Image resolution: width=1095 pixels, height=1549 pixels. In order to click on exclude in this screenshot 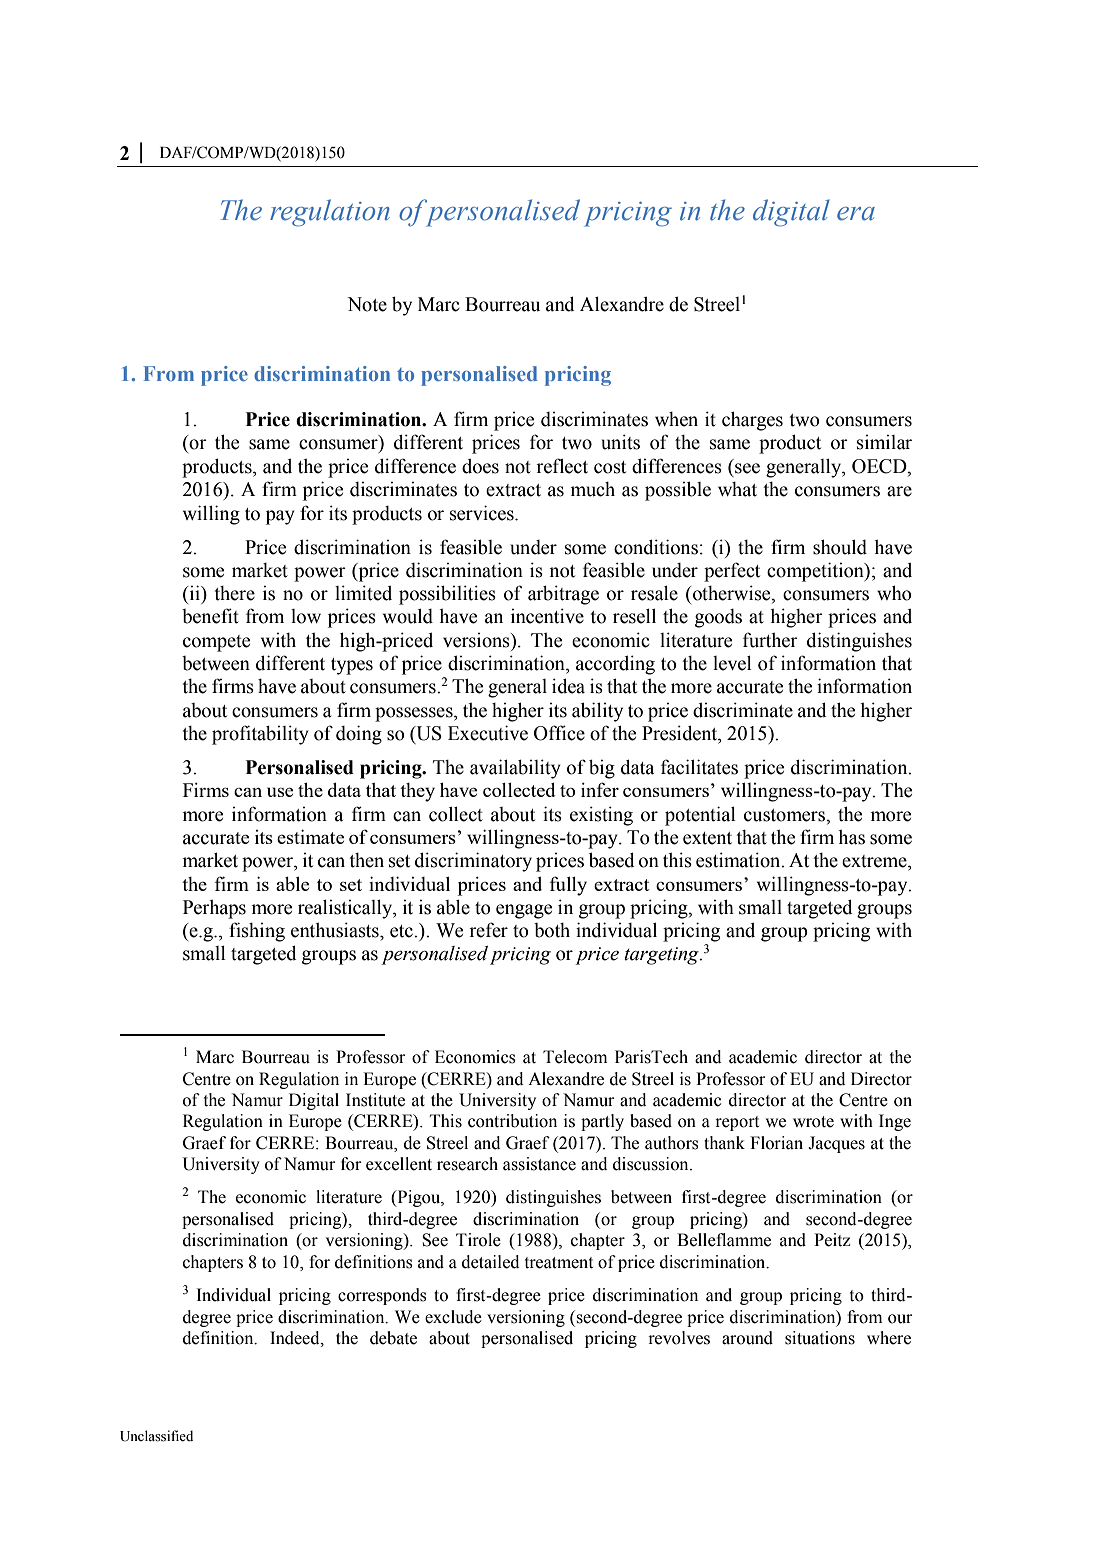, I will do `click(453, 1317)`.
